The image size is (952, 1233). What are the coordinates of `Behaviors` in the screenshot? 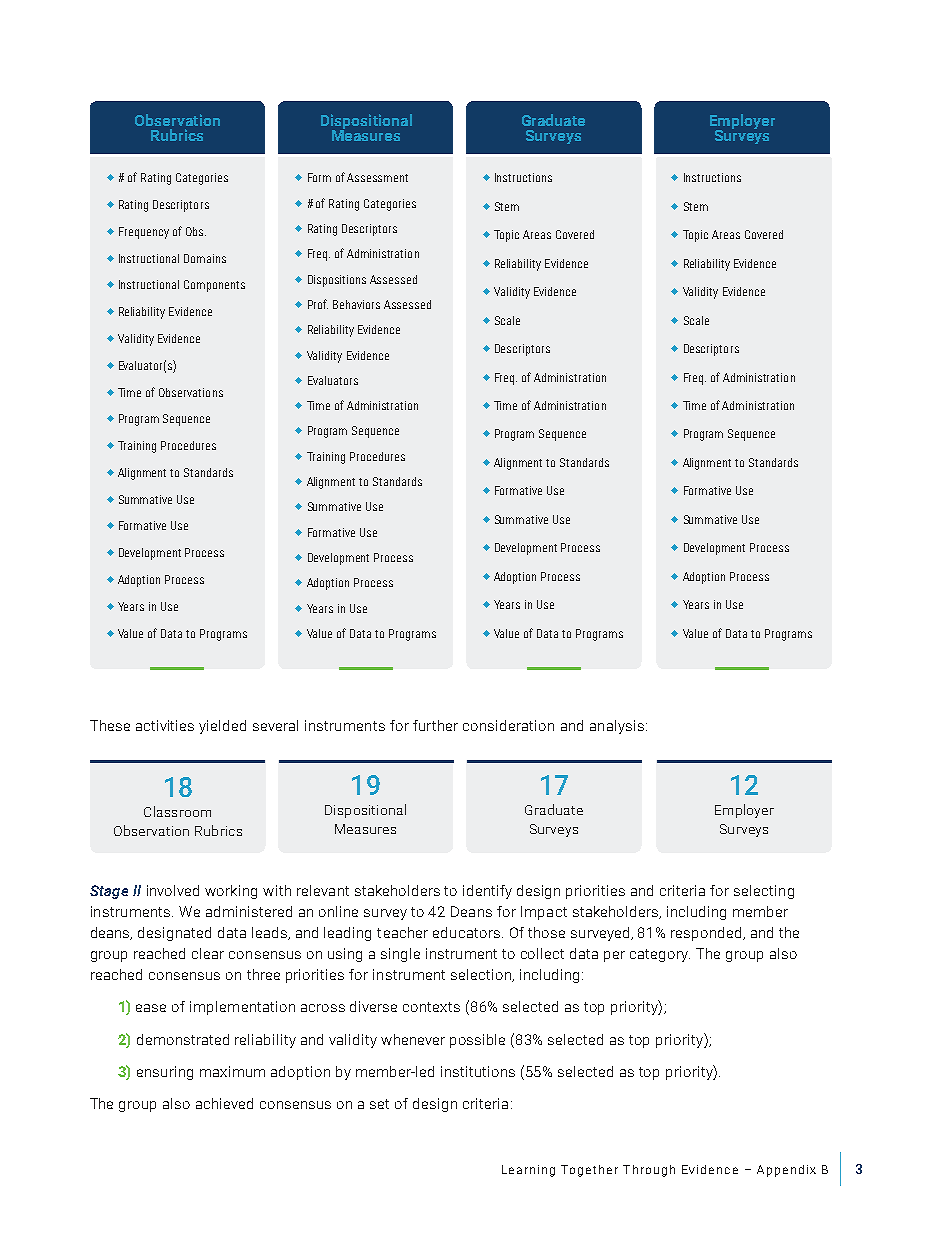 It's located at (356, 304).
